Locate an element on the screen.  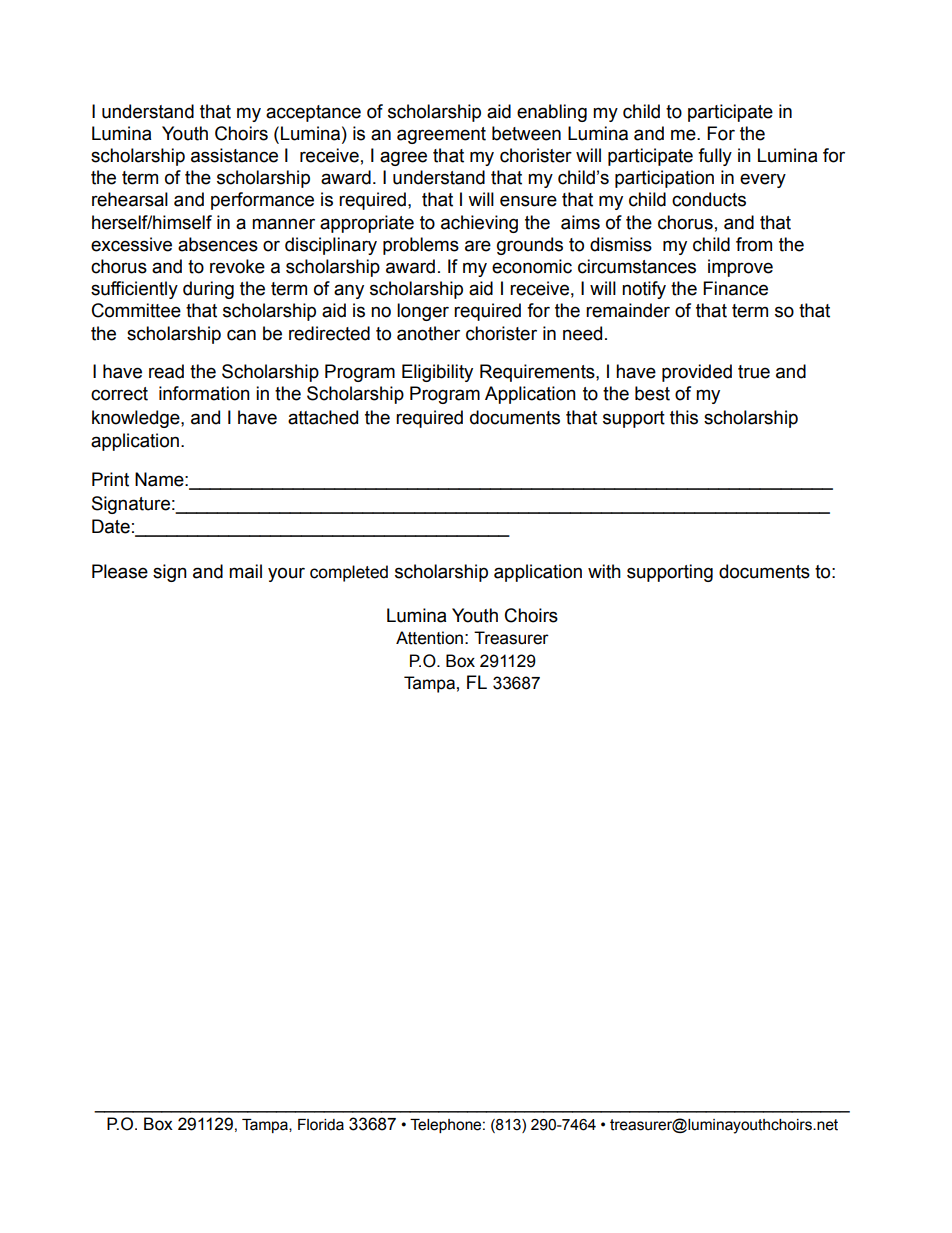
information is located at coordinates (204, 393).
